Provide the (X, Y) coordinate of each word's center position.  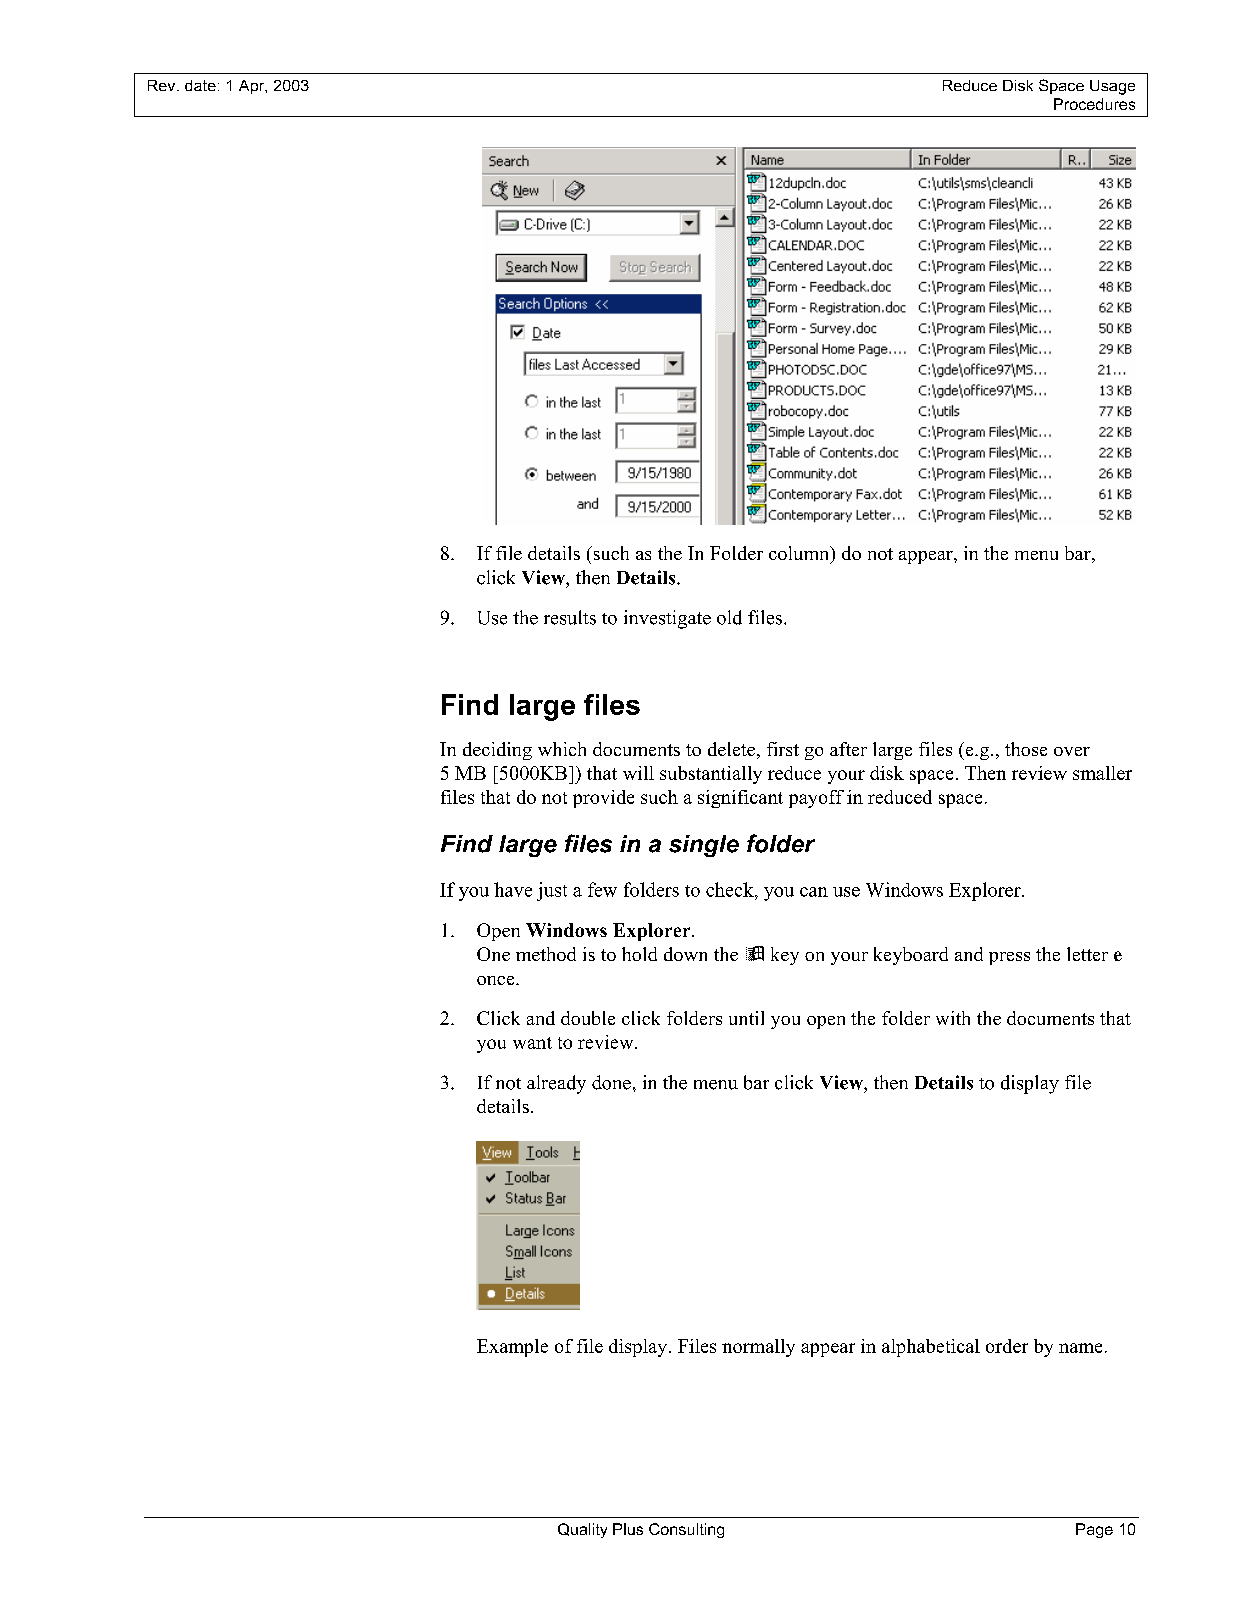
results (570, 617)
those (1026, 749)
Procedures (1094, 104)
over (1072, 751)
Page (1094, 1530)
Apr (253, 87)
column (800, 554)
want (532, 1043)
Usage (1112, 87)
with (953, 1018)
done (611, 1082)
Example (512, 1348)
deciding (497, 751)
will (638, 773)
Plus (628, 1529)
